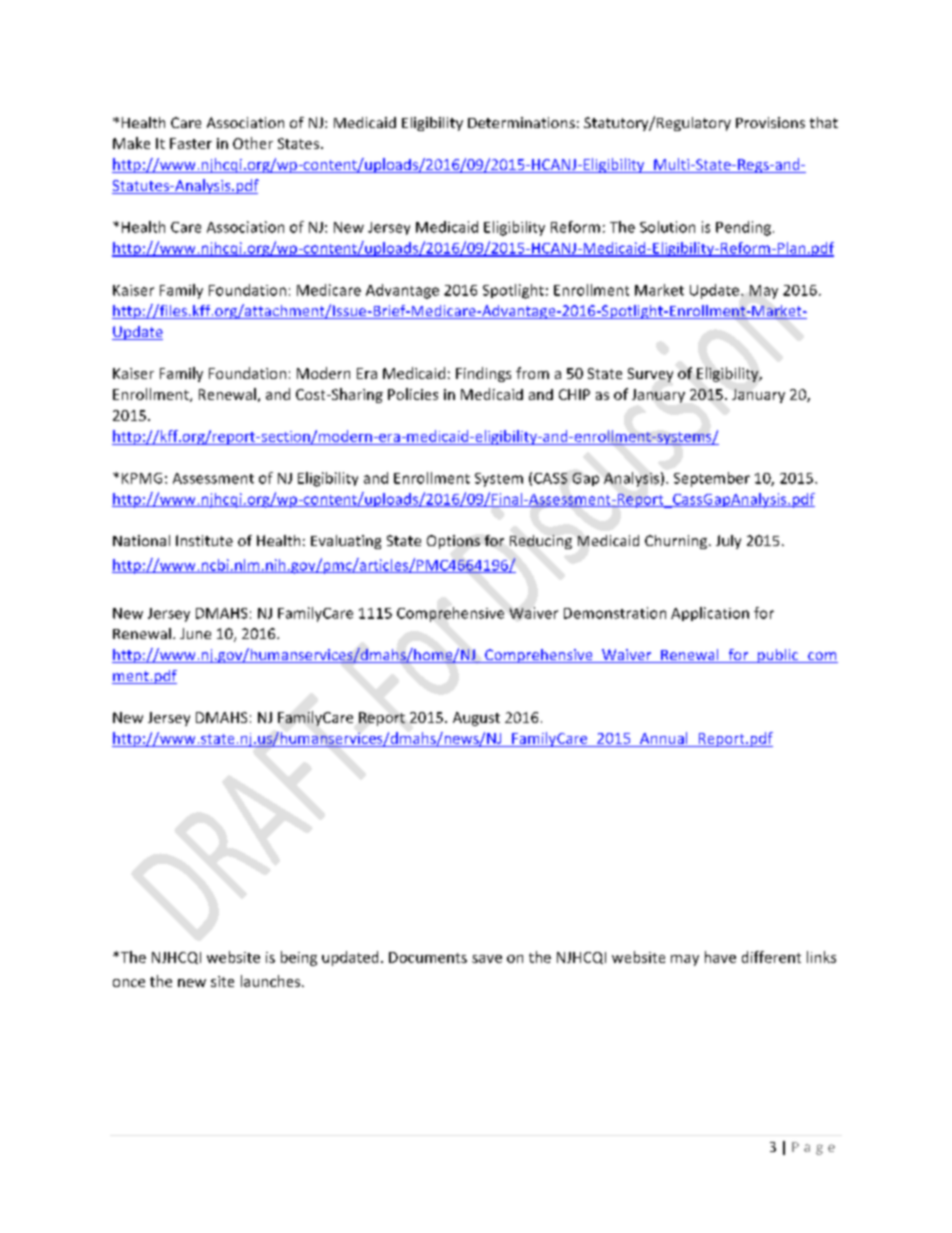 Image resolution: width=952 pixels, height=1233 pixels. What do you see at coordinates (195, 633) in the screenshot?
I see `June` at bounding box center [195, 633].
